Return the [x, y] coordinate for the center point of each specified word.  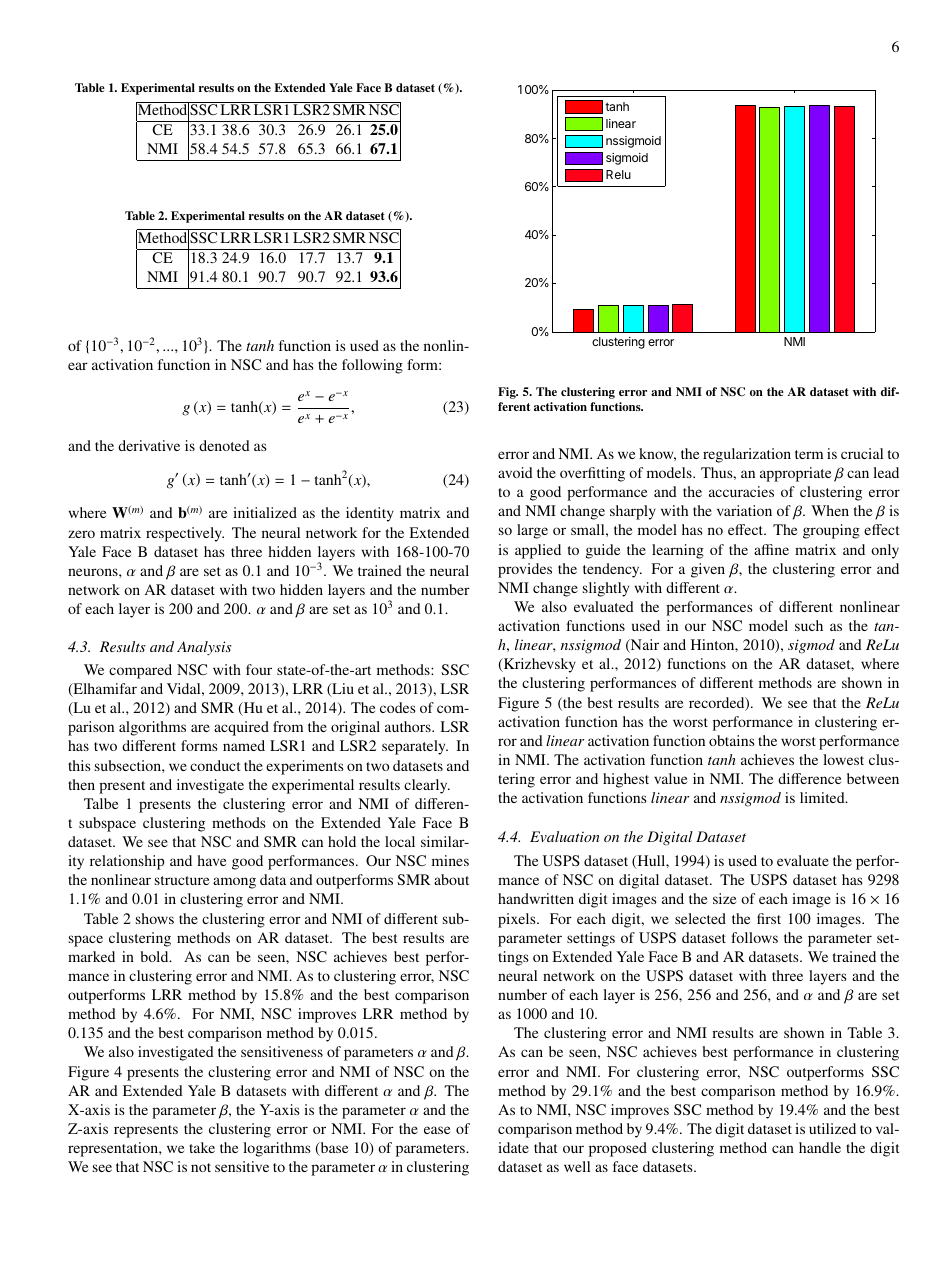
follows [754, 937]
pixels [518, 920]
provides [525, 570]
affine [771, 549]
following [372, 366]
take [202, 1147]
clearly [427, 786]
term [809, 454]
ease [437, 1130]
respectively [185, 534]
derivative [149, 445]
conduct [215, 765]
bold [155, 956]
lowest [843, 759]
